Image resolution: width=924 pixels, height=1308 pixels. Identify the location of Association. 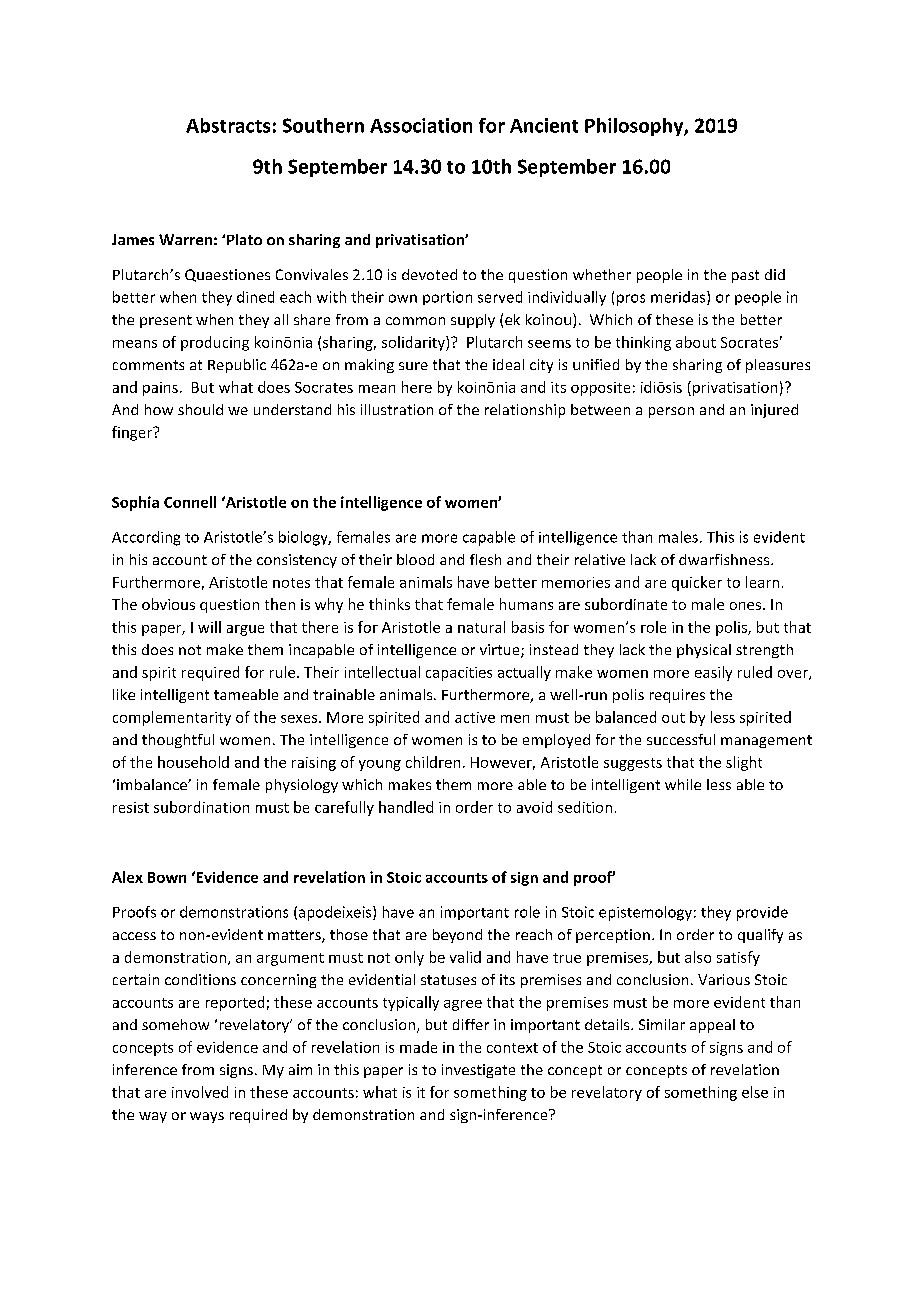
(421, 125).
